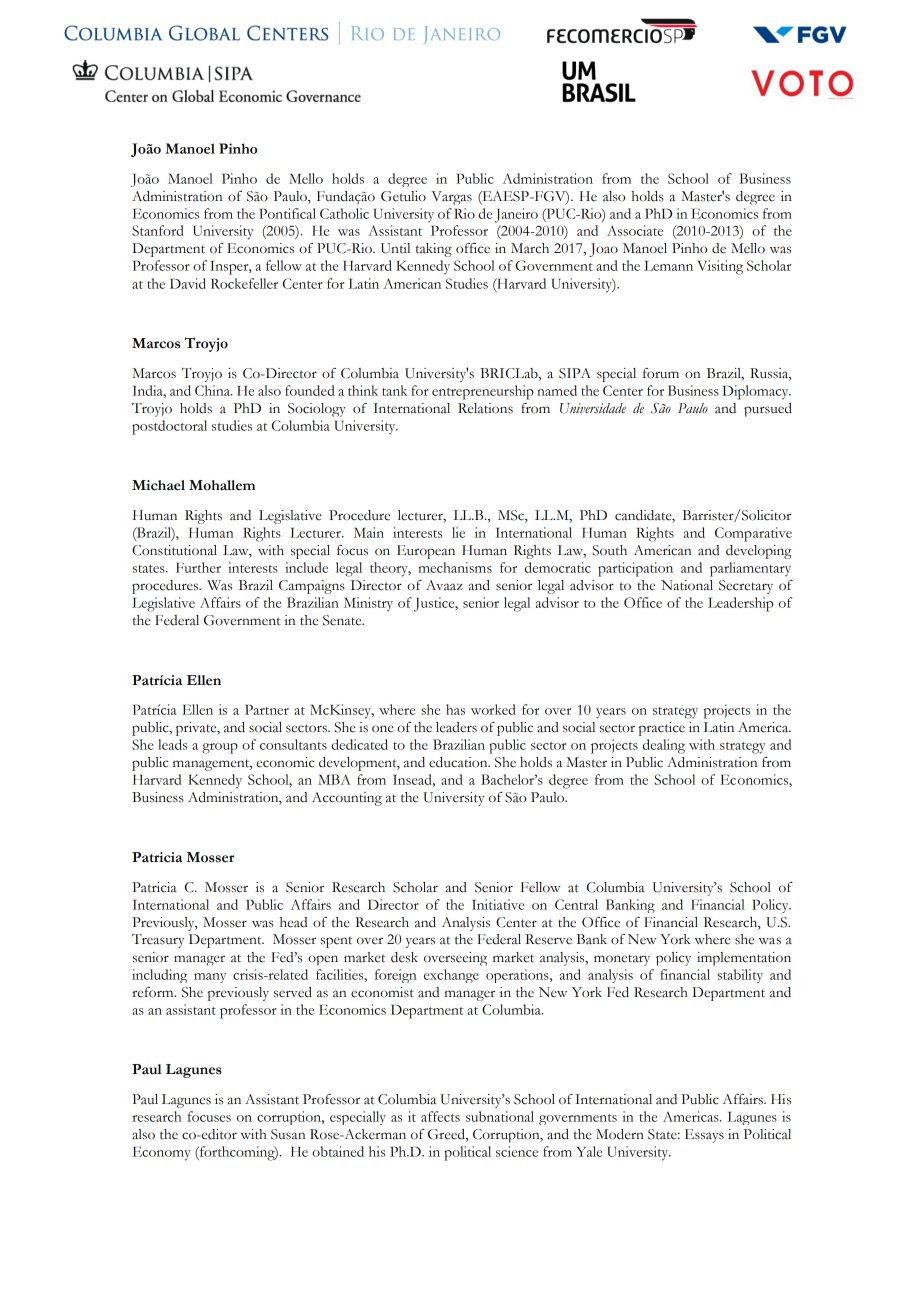 The height and width of the screenshot is (1308, 924). Describe the element at coordinates (498, 904) in the screenshot. I see `Initiative` at that location.
